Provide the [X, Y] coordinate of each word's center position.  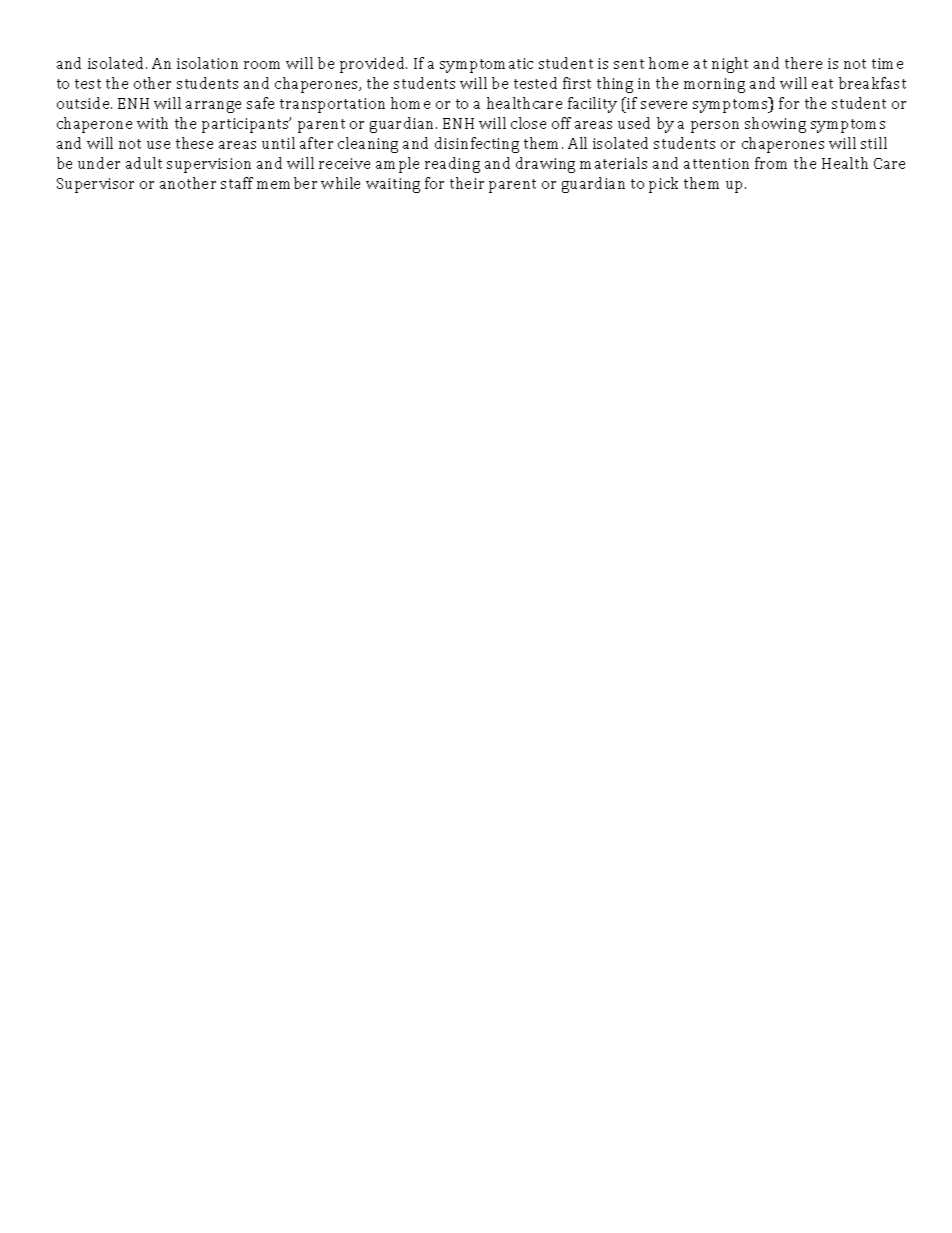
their [467, 183]
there [803, 63]
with [152, 123]
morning [714, 85]
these [194, 143]
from [771, 163]
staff [237, 183]
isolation [207, 63]
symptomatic [486, 65]
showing [775, 125]
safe [260, 103]
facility [592, 105]
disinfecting [477, 145]
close [528, 123]
